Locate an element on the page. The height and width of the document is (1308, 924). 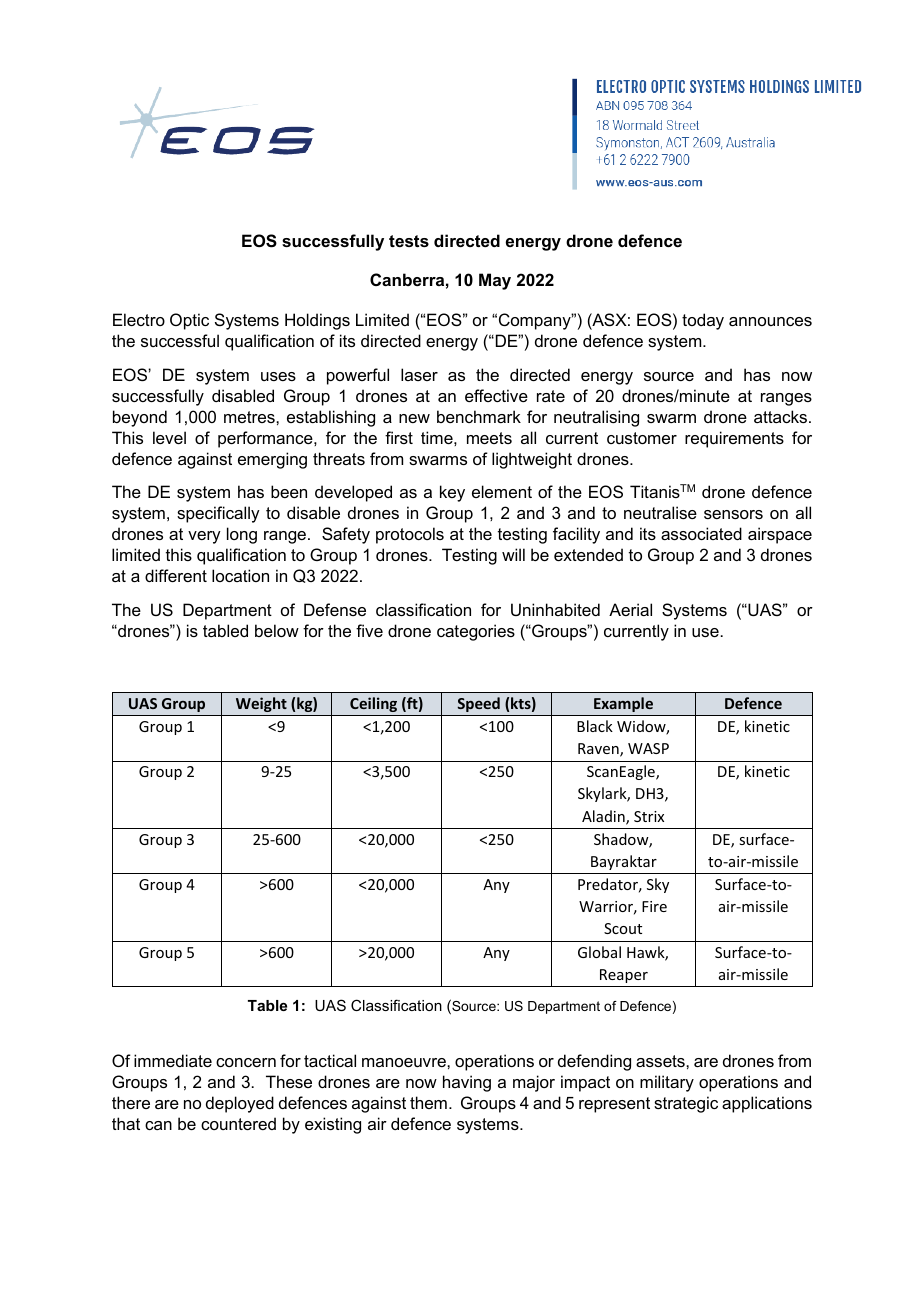
Optic is located at coordinates (189, 321).
